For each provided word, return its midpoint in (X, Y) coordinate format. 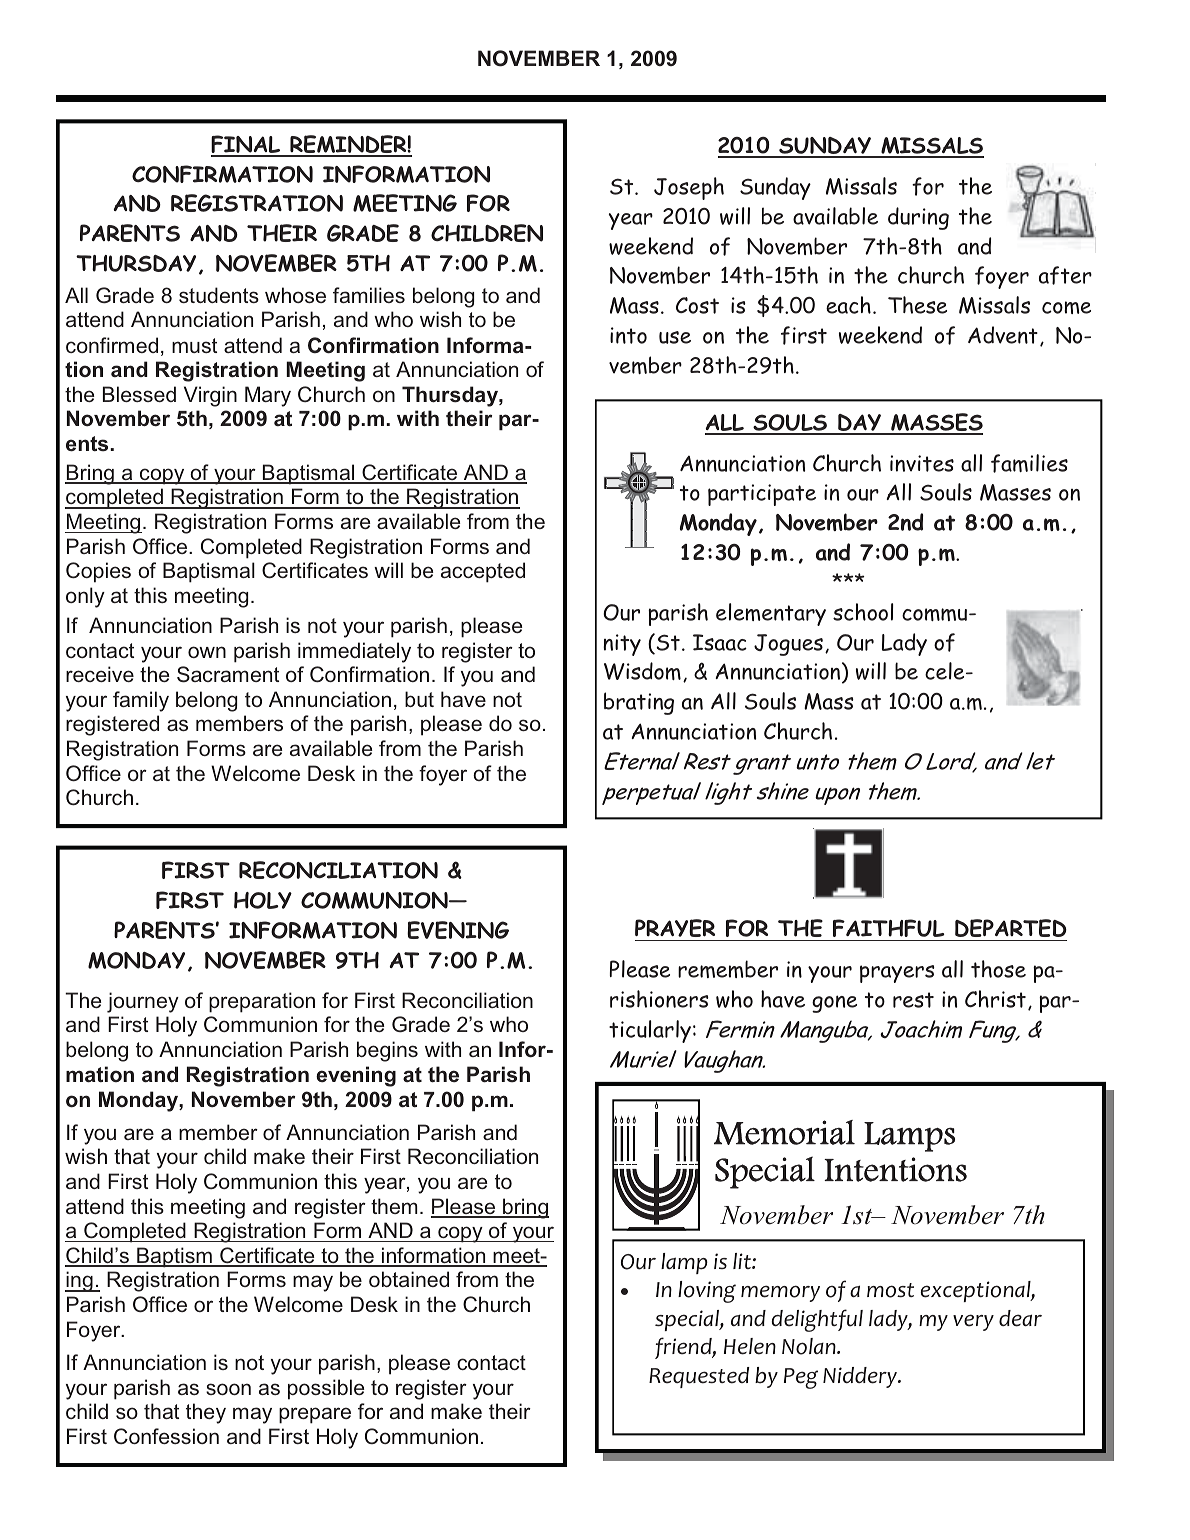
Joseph (689, 188)
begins (387, 1051)
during (918, 218)
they (206, 1413)
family (141, 701)
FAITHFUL (888, 928)
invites (922, 463)
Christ (995, 999)
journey (143, 1002)
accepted (483, 572)
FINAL (247, 145)
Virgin (210, 396)
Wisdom (642, 671)
